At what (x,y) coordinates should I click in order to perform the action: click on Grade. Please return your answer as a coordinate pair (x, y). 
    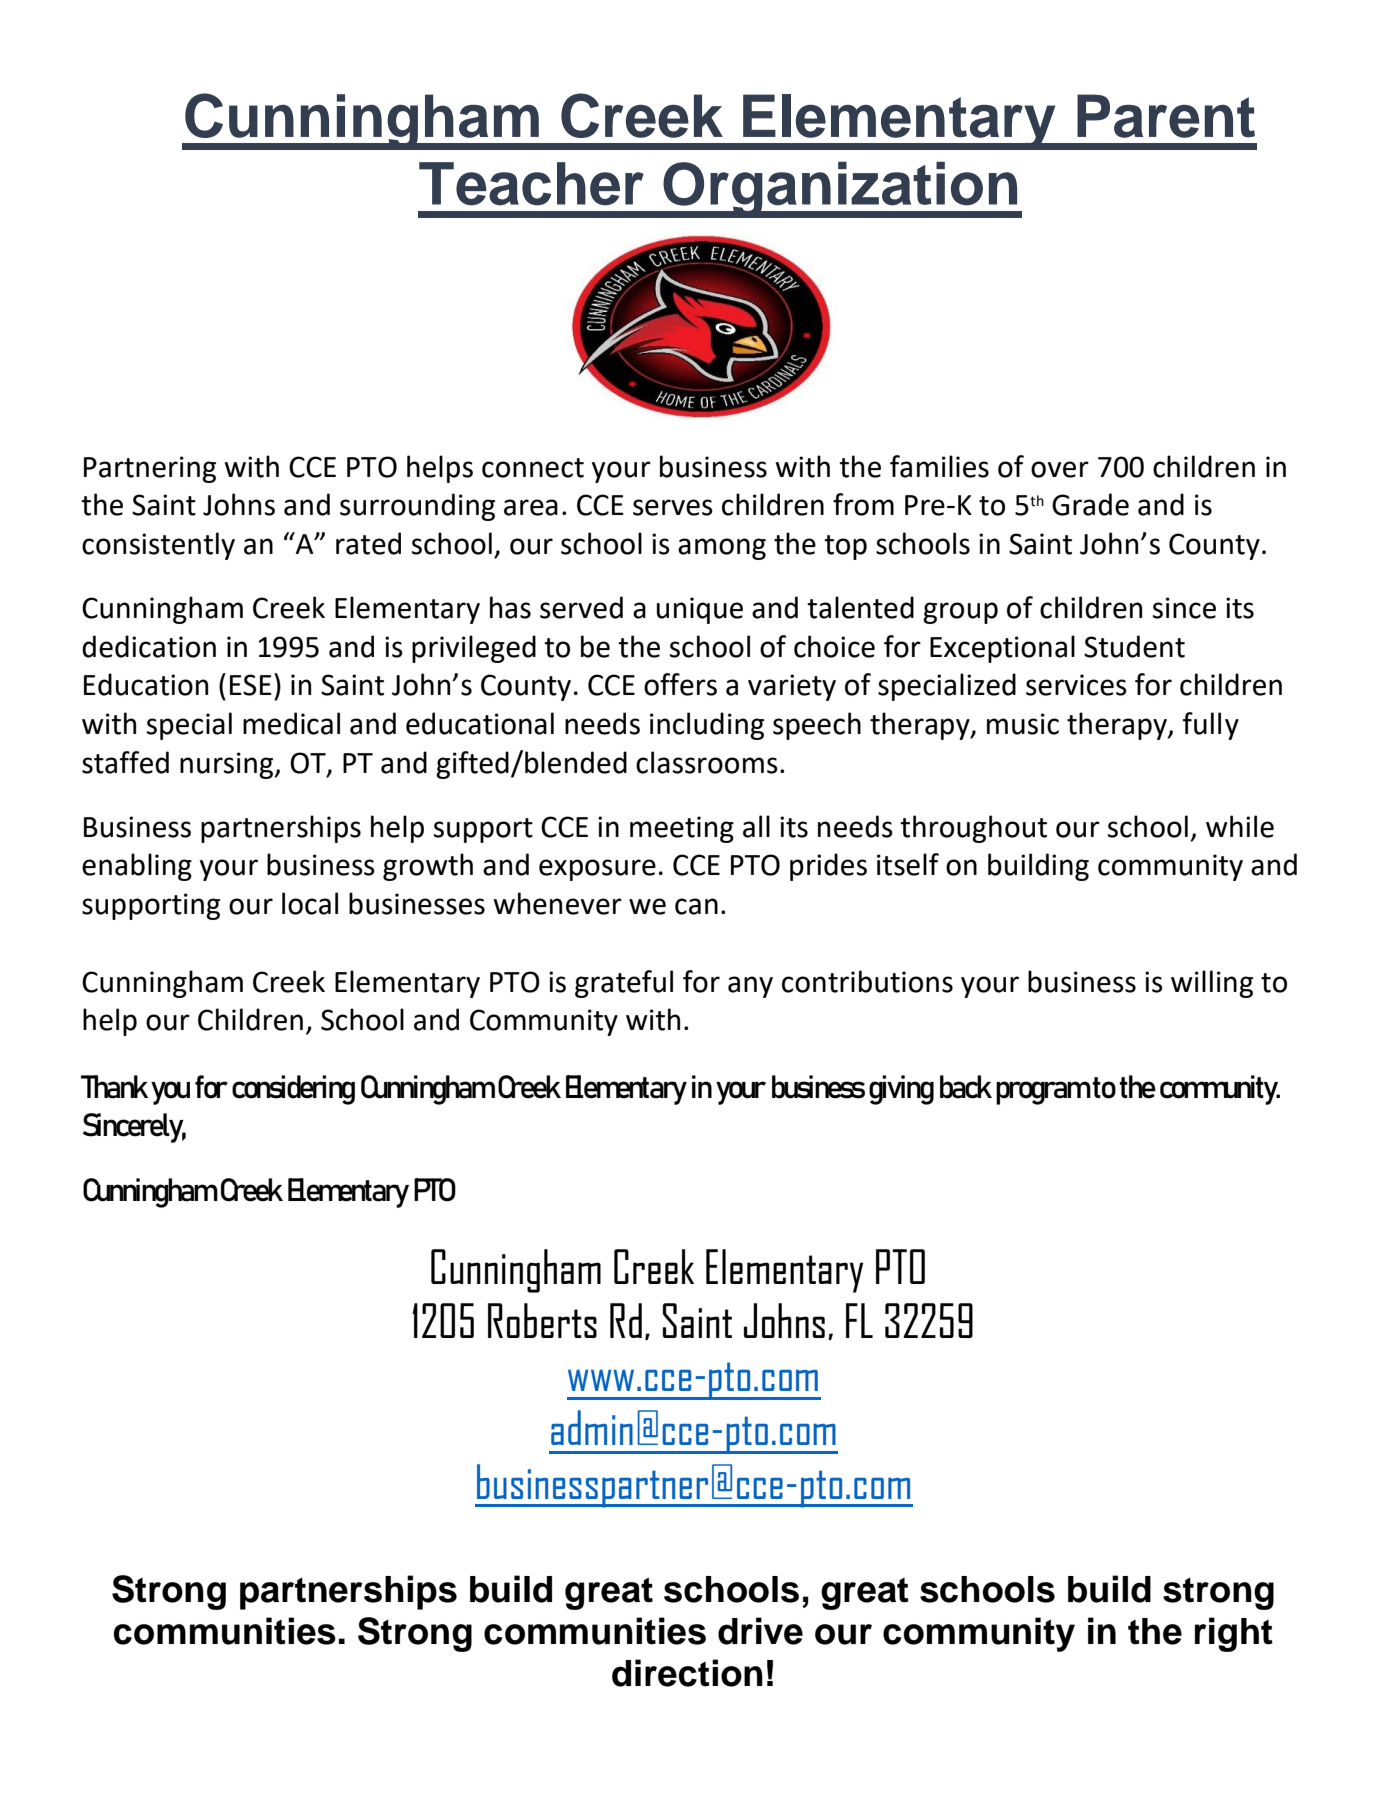
    Looking at the image, I should click on (1090, 504).
